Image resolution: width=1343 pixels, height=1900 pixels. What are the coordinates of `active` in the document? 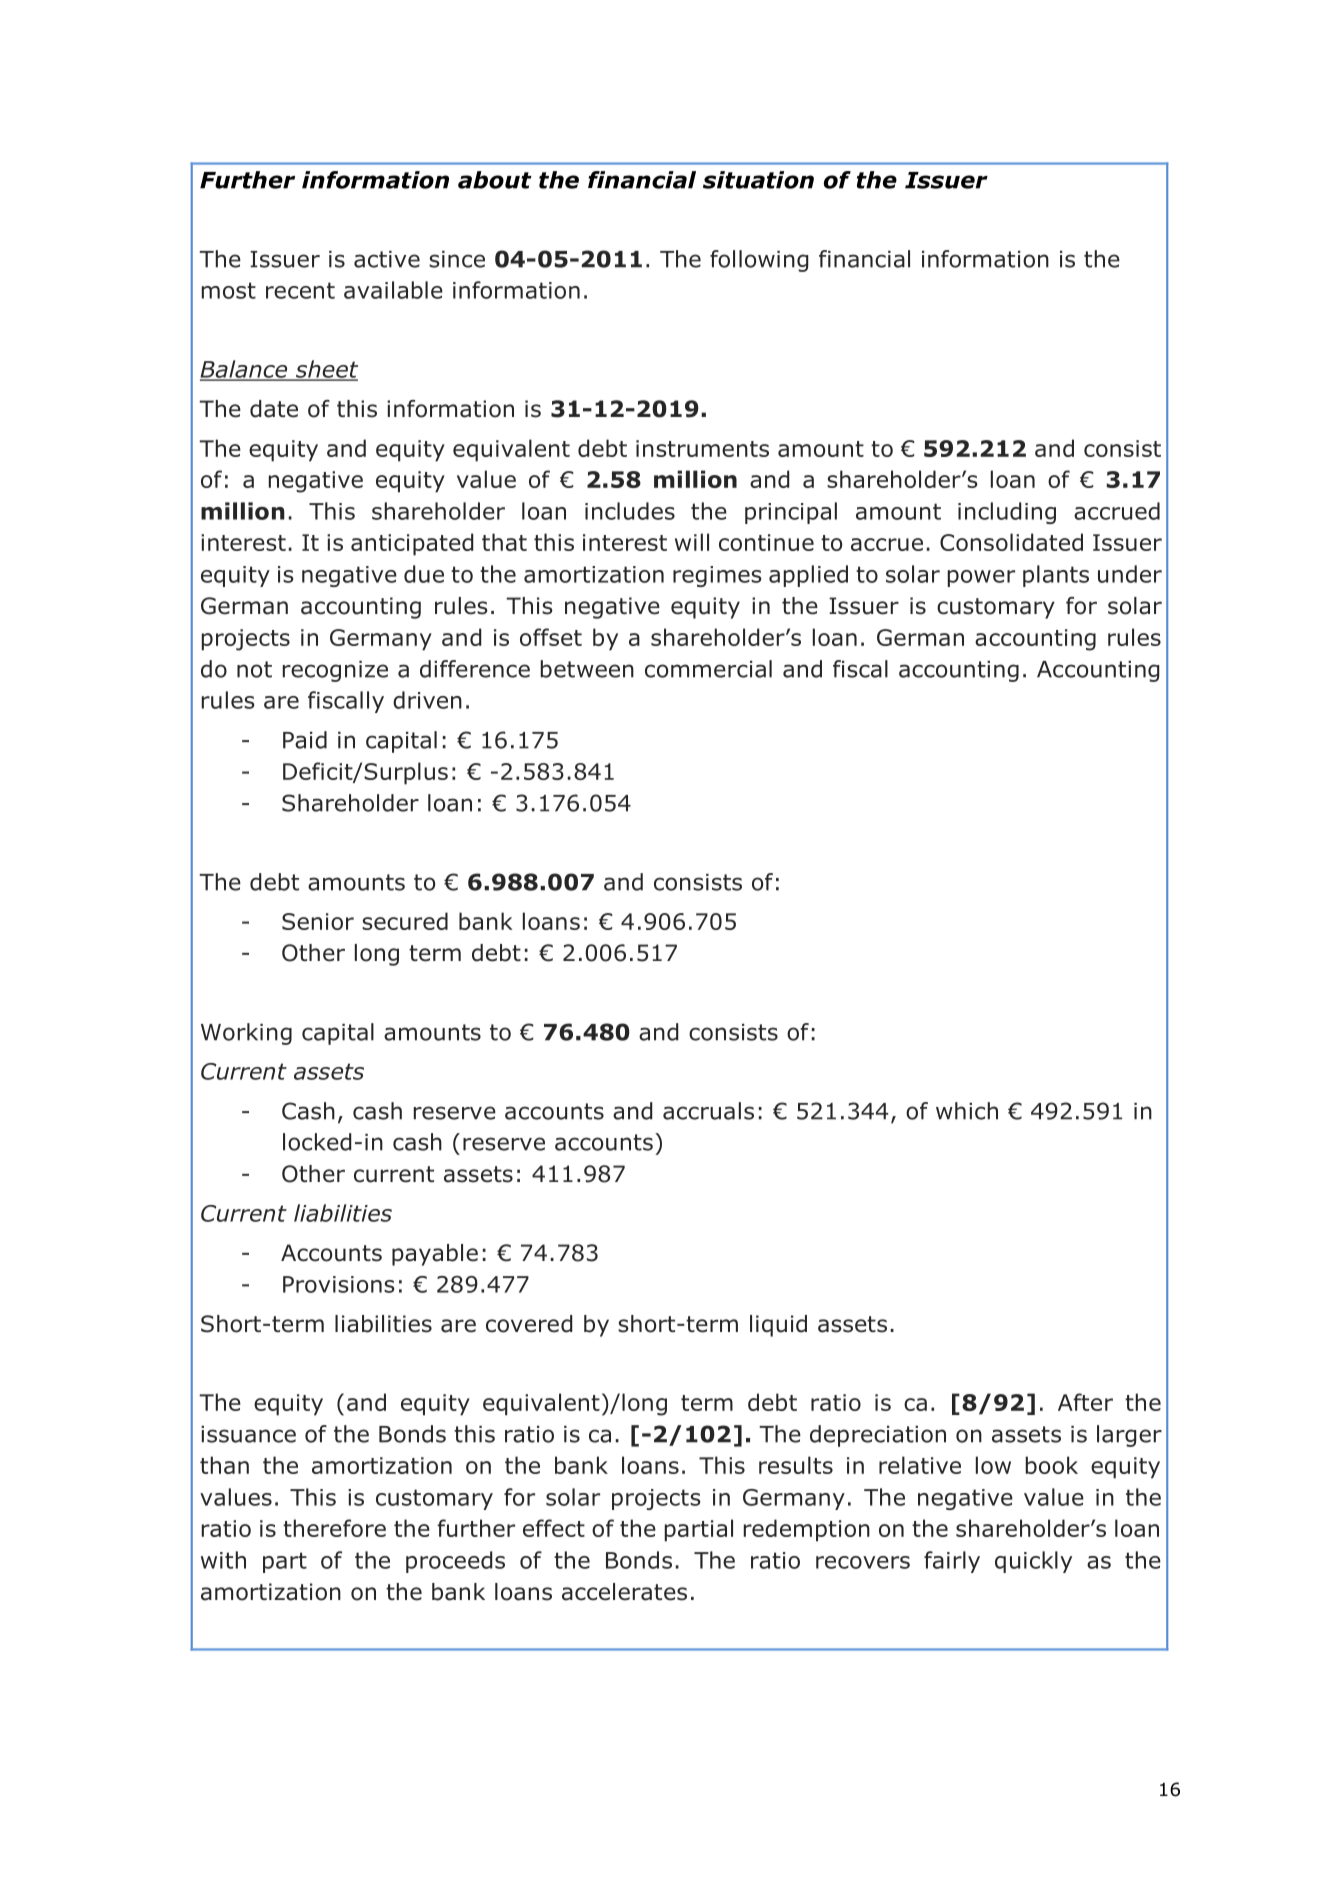 It's located at (387, 259).
